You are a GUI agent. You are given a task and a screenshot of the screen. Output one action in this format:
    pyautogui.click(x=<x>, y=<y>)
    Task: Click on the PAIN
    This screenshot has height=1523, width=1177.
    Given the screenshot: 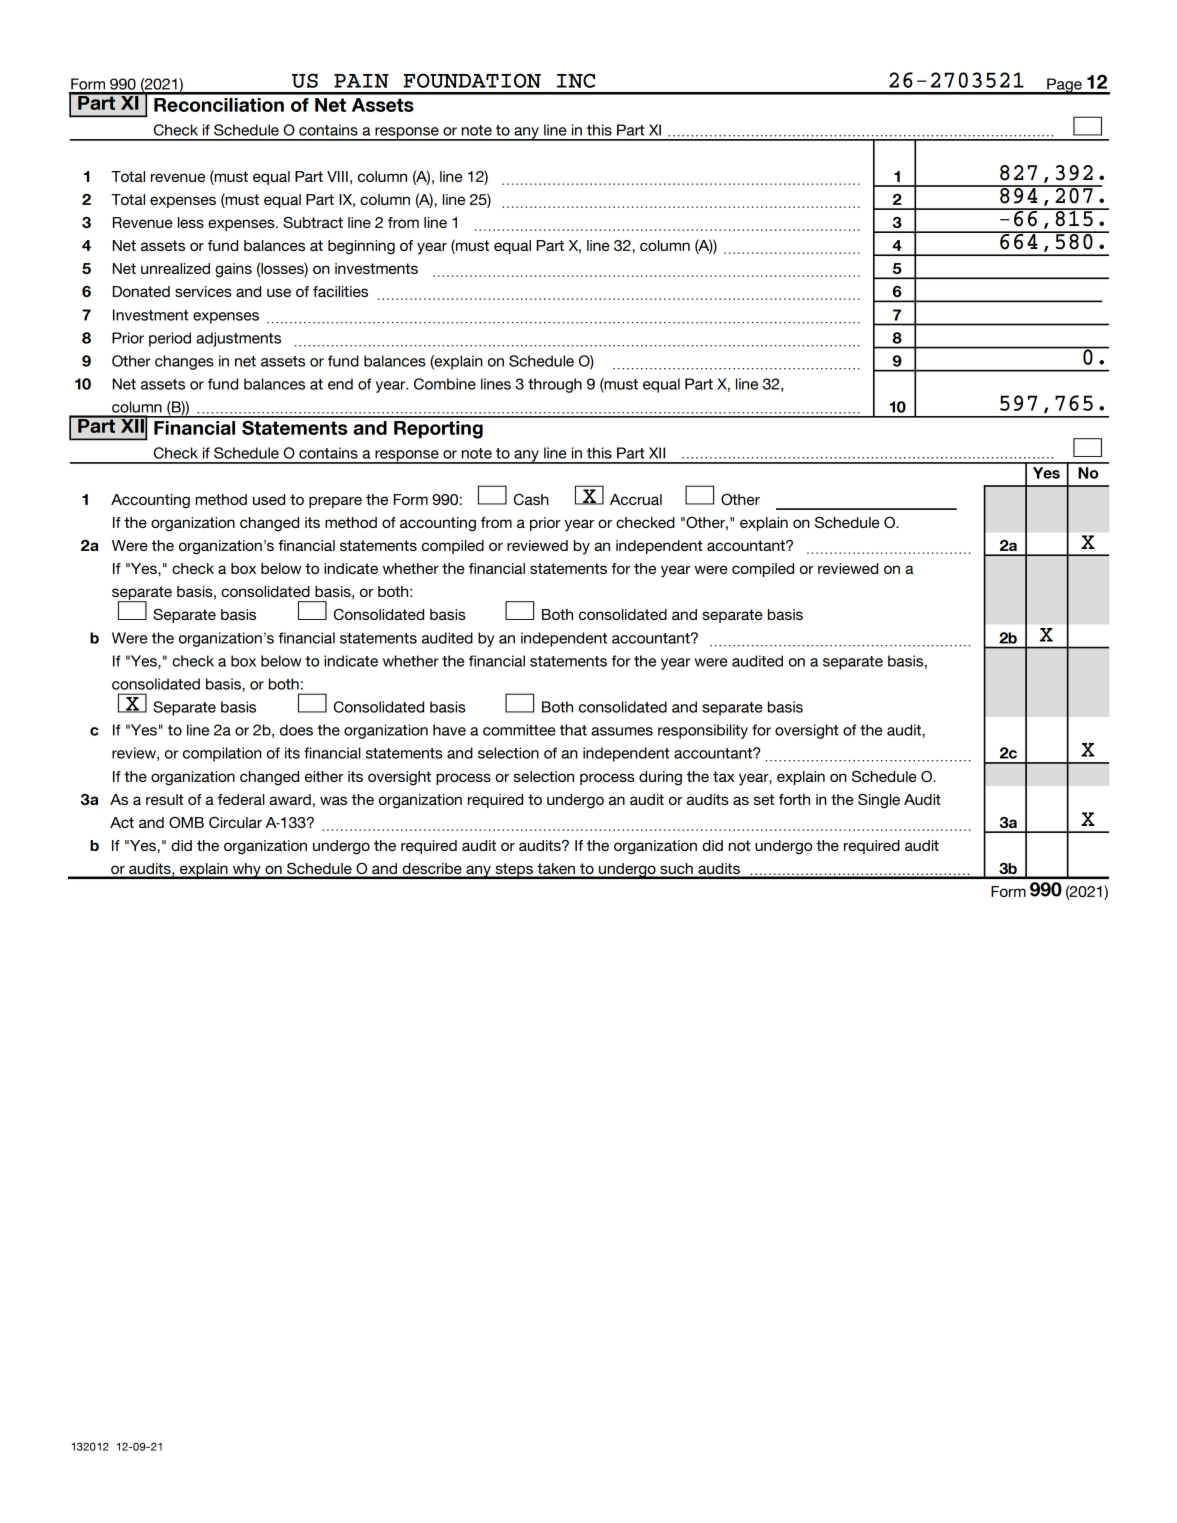 What is the action you would take?
    pyautogui.click(x=361, y=81)
